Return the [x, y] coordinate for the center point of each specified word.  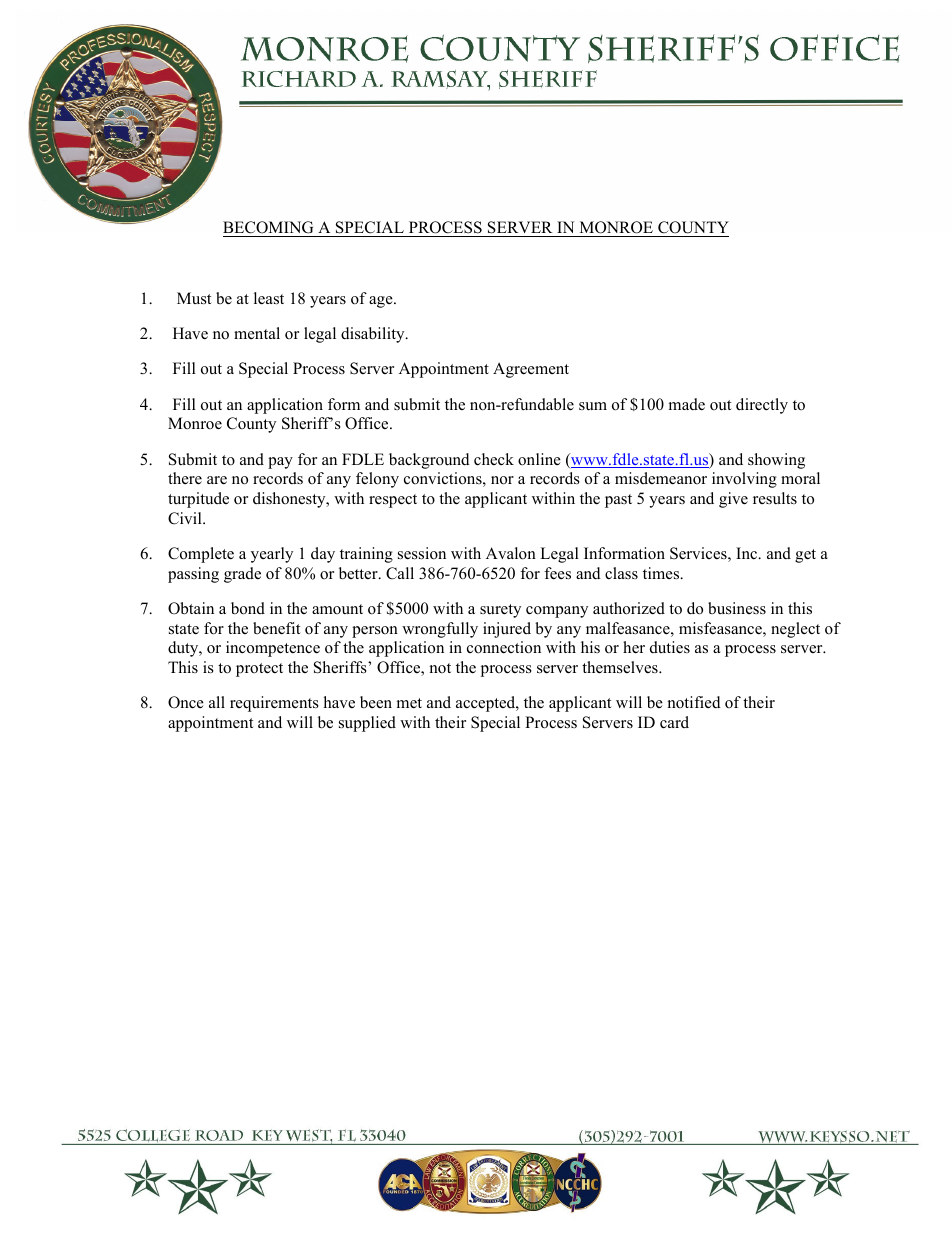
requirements [274, 704]
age [382, 302]
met [409, 703]
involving [744, 480]
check [494, 459]
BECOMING [269, 229]
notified [694, 702]
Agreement [531, 370]
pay [280, 463]
